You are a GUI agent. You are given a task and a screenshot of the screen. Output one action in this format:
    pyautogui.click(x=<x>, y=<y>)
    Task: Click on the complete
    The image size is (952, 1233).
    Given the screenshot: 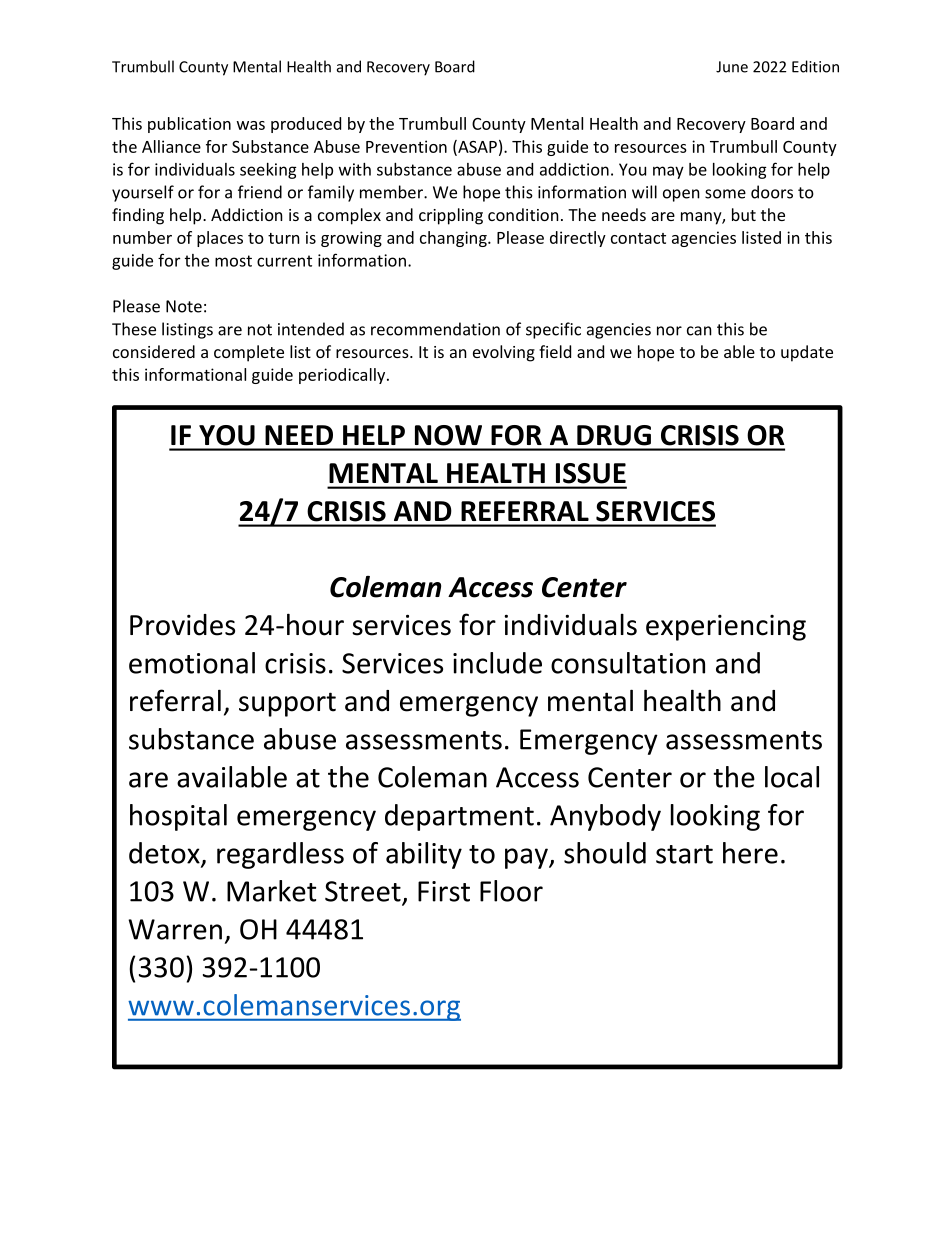 What is the action you would take?
    pyautogui.click(x=249, y=353)
